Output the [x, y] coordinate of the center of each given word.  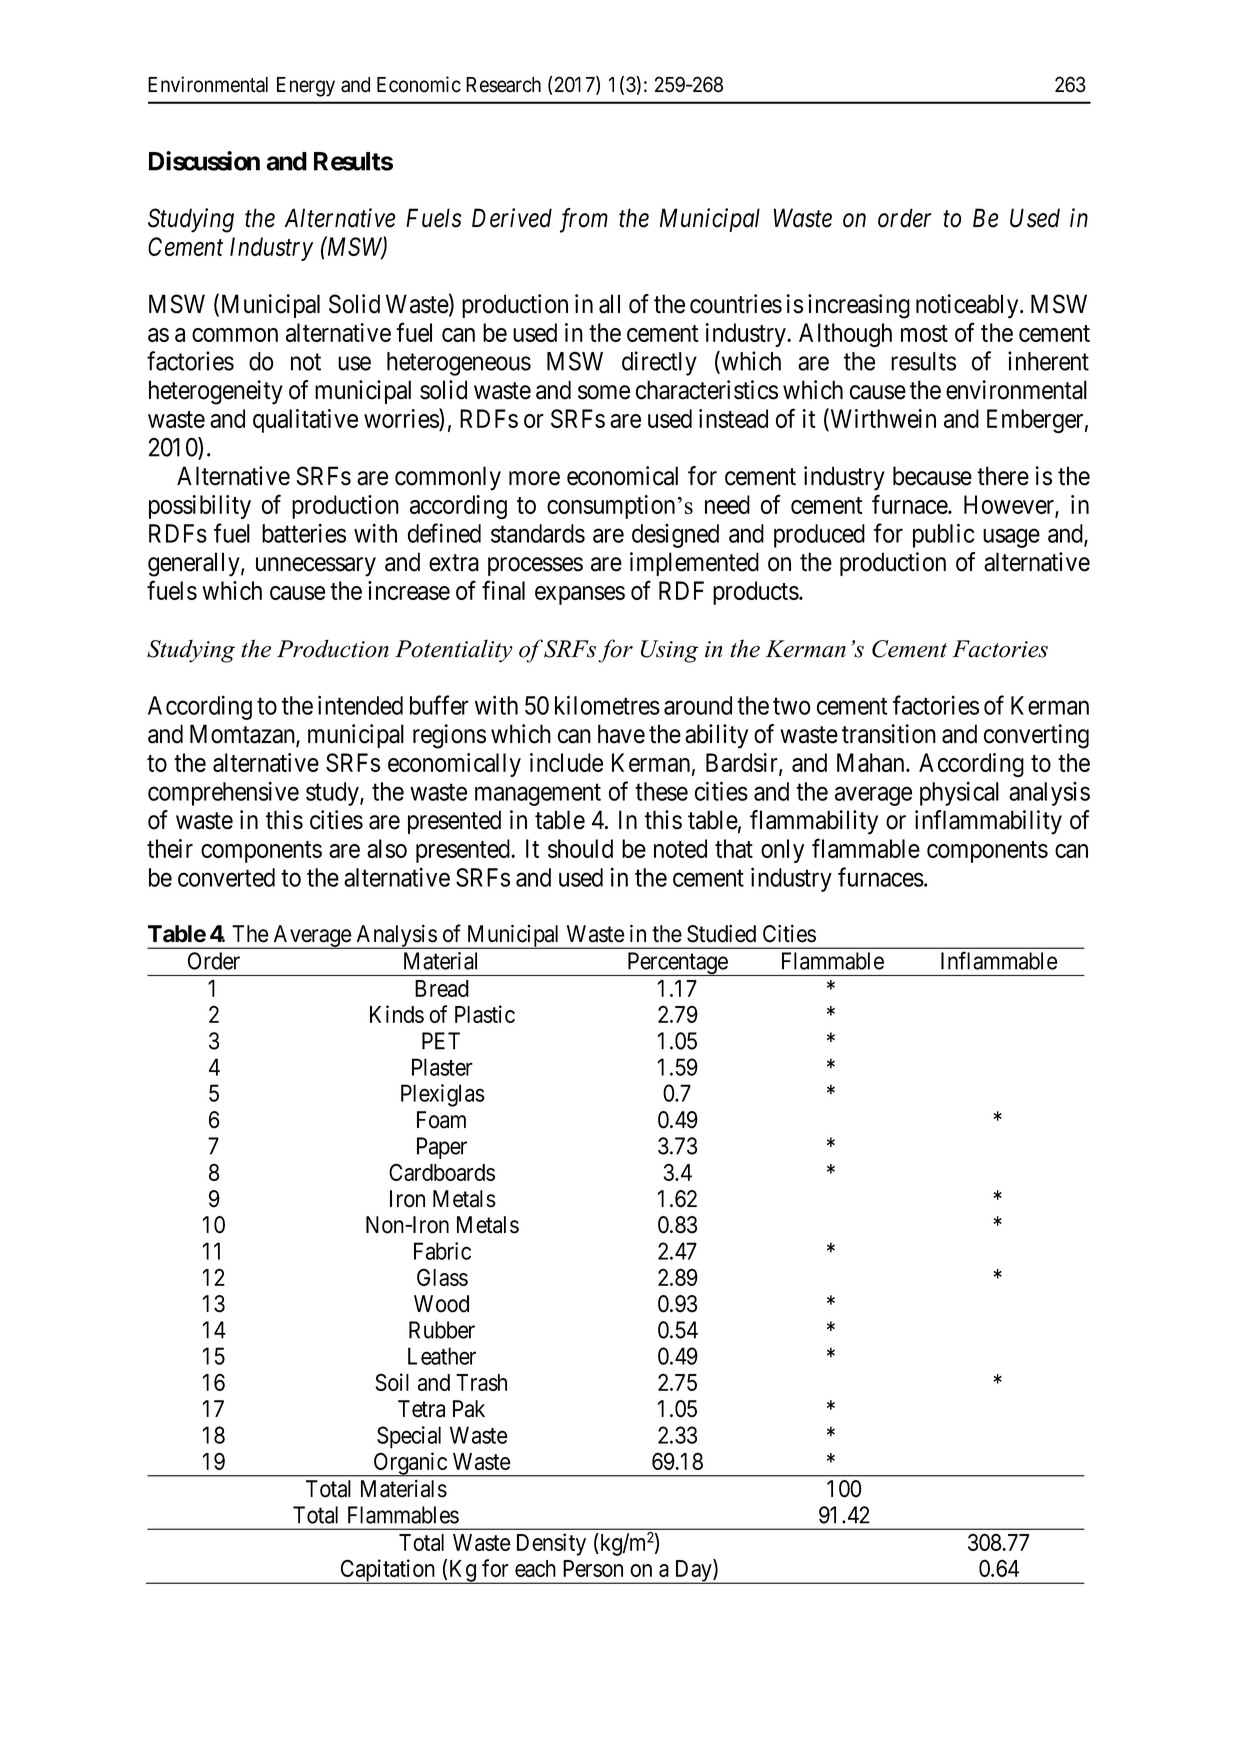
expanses [580, 595]
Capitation [387, 1571]
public [943, 535]
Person [593, 1568]
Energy [306, 87]
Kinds [397, 1014]
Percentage [677, 964]
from [584, 220]
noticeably [968, 306]
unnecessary [316, 567]
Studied [721, 933]
